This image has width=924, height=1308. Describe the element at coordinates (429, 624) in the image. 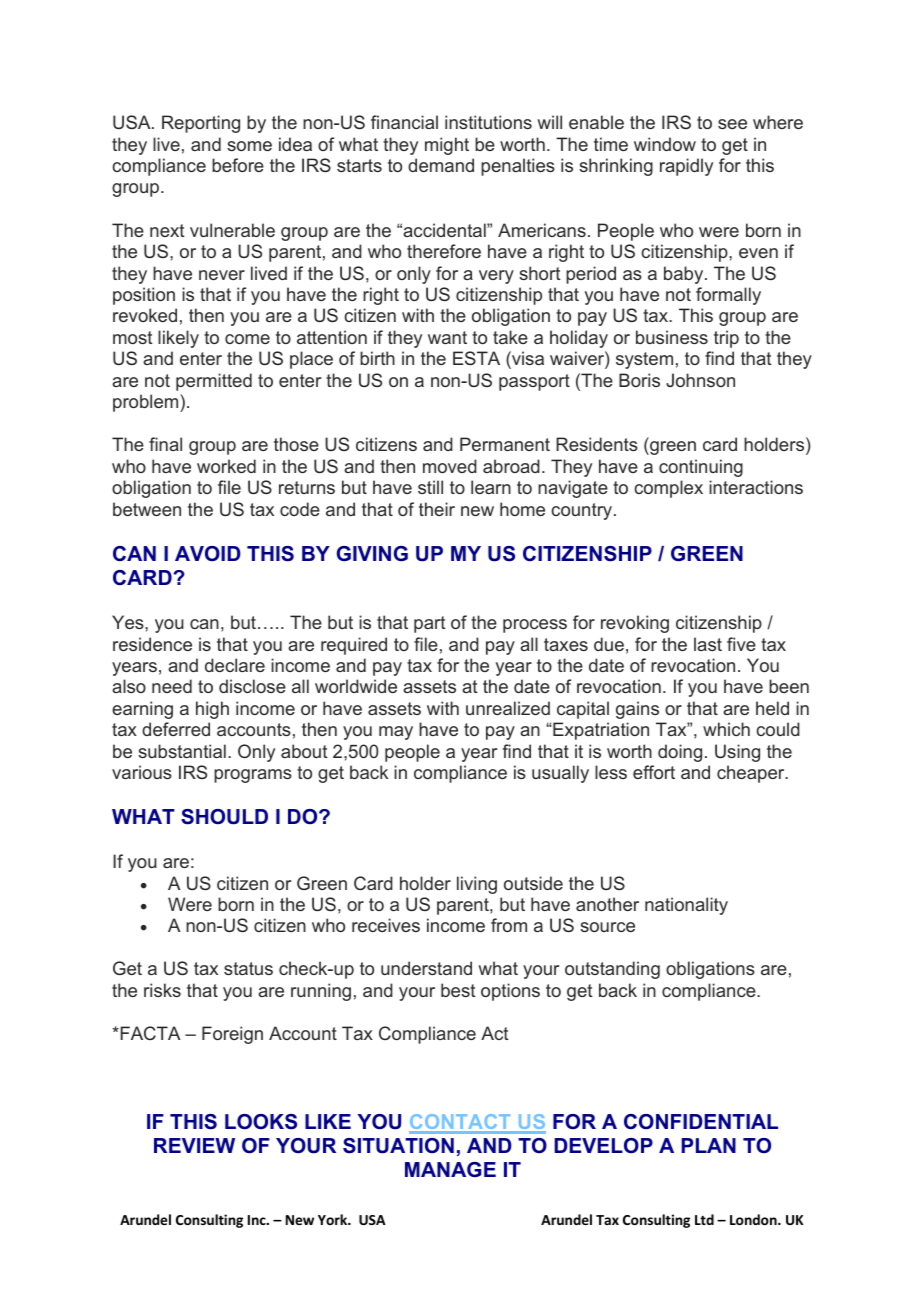

I see `part` at that location.
